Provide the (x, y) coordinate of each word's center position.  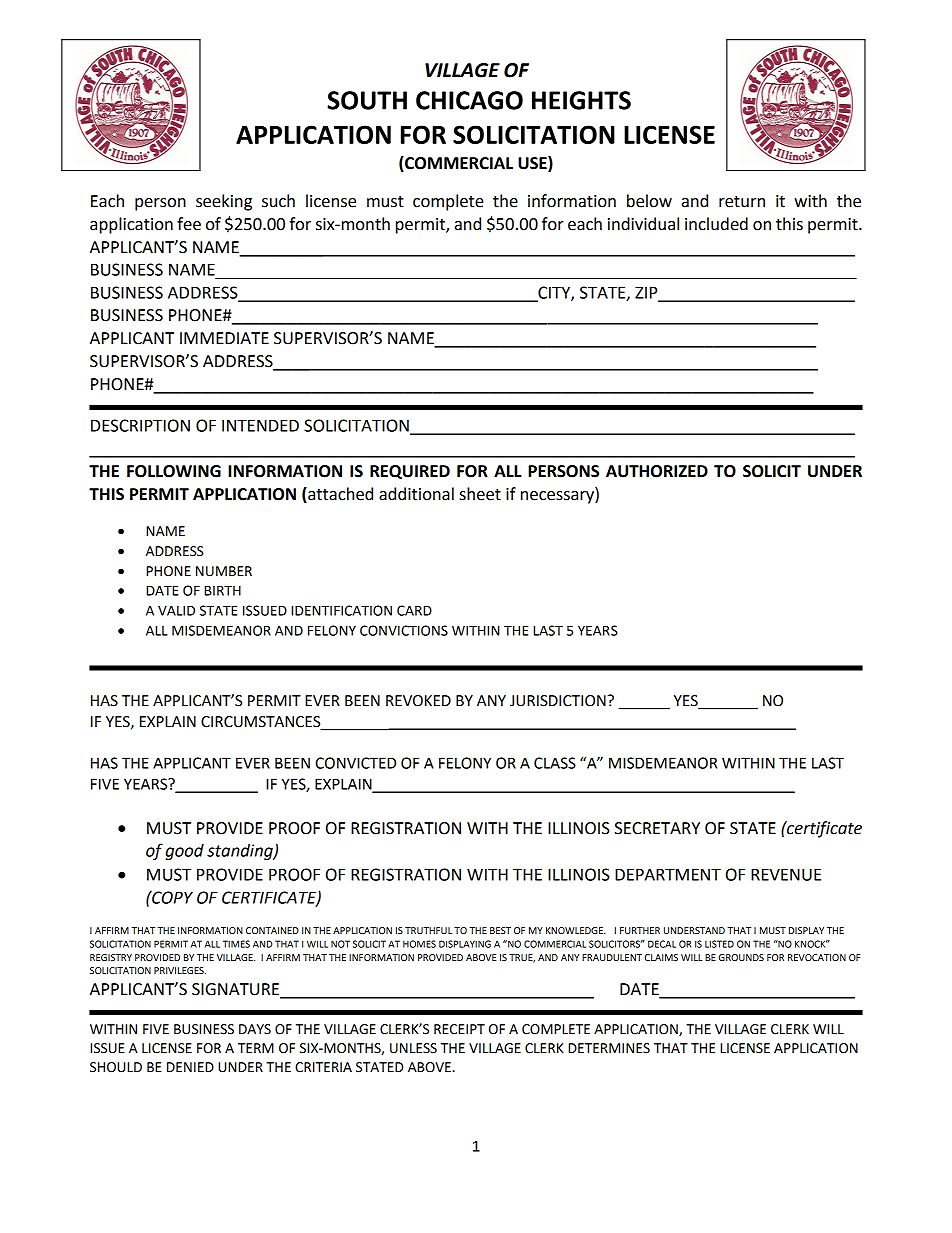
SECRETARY (657, 828)
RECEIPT (459, 1029)
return (742, 202)
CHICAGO (469, 100)
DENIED (190, 1067)
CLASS (555, 763)
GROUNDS (741, 957)
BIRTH (222, 590)
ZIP (647, 293)
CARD (414, 610)
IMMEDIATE (224, 338)
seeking (224, 202)
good (185, 852)
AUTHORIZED (657, 471)
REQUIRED (410, 472)
